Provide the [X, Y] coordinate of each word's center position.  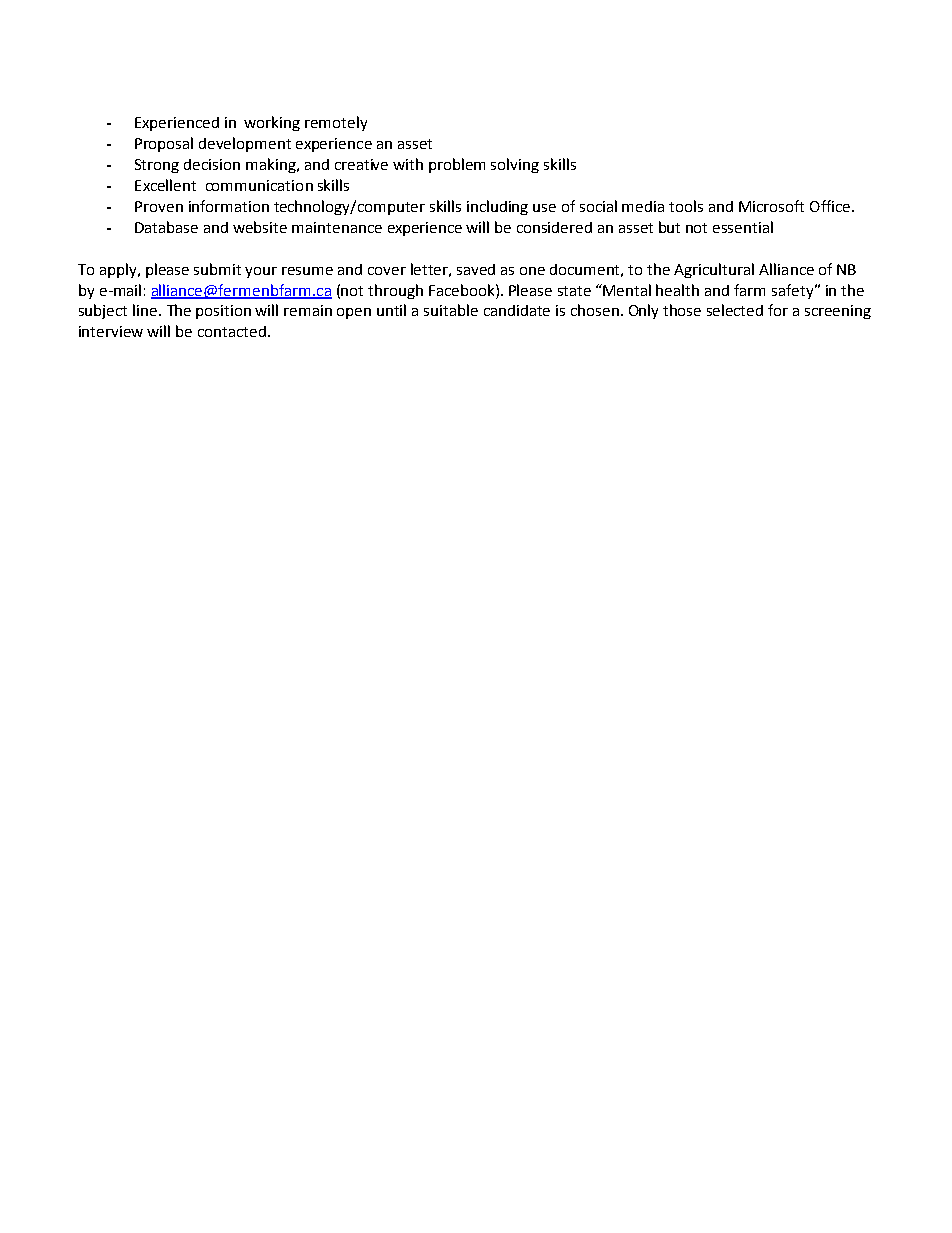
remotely [336, 123]
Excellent [165, 185]
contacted [232, 331]
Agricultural [714, 270]
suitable [451, 310]
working [272, 123]
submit [217, 269]
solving [515, 165]
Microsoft [771, 206]
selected [735, 310]
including [497, 207]
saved [476, 269]
